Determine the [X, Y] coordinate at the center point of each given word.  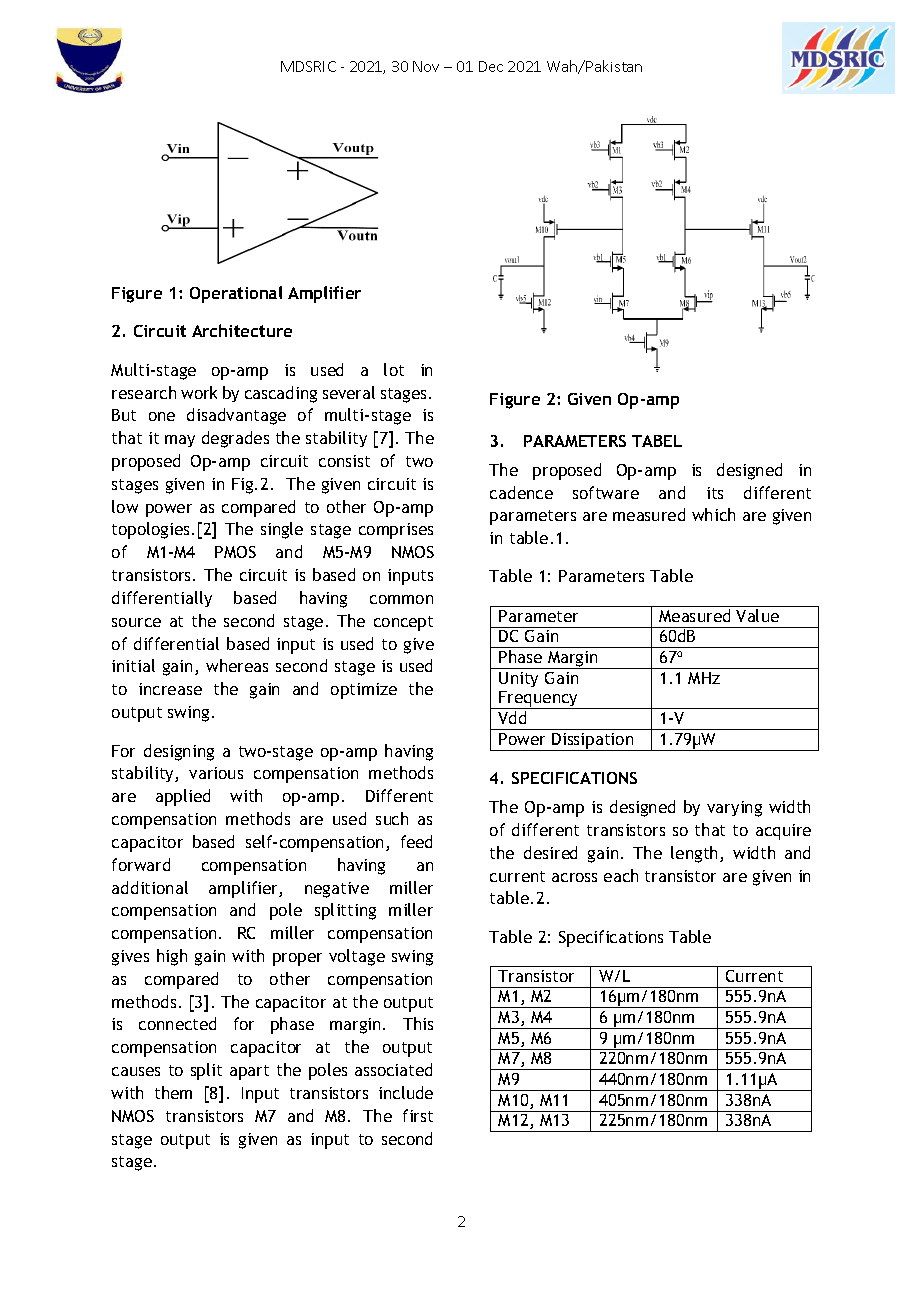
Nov [426, 66]
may [180, 441]
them [173, 1092]
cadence [521, 492]
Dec [491, 66]
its [715, 493]
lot [394, 369]
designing [179, 752]
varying [734, 809]
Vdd [512, 717]
